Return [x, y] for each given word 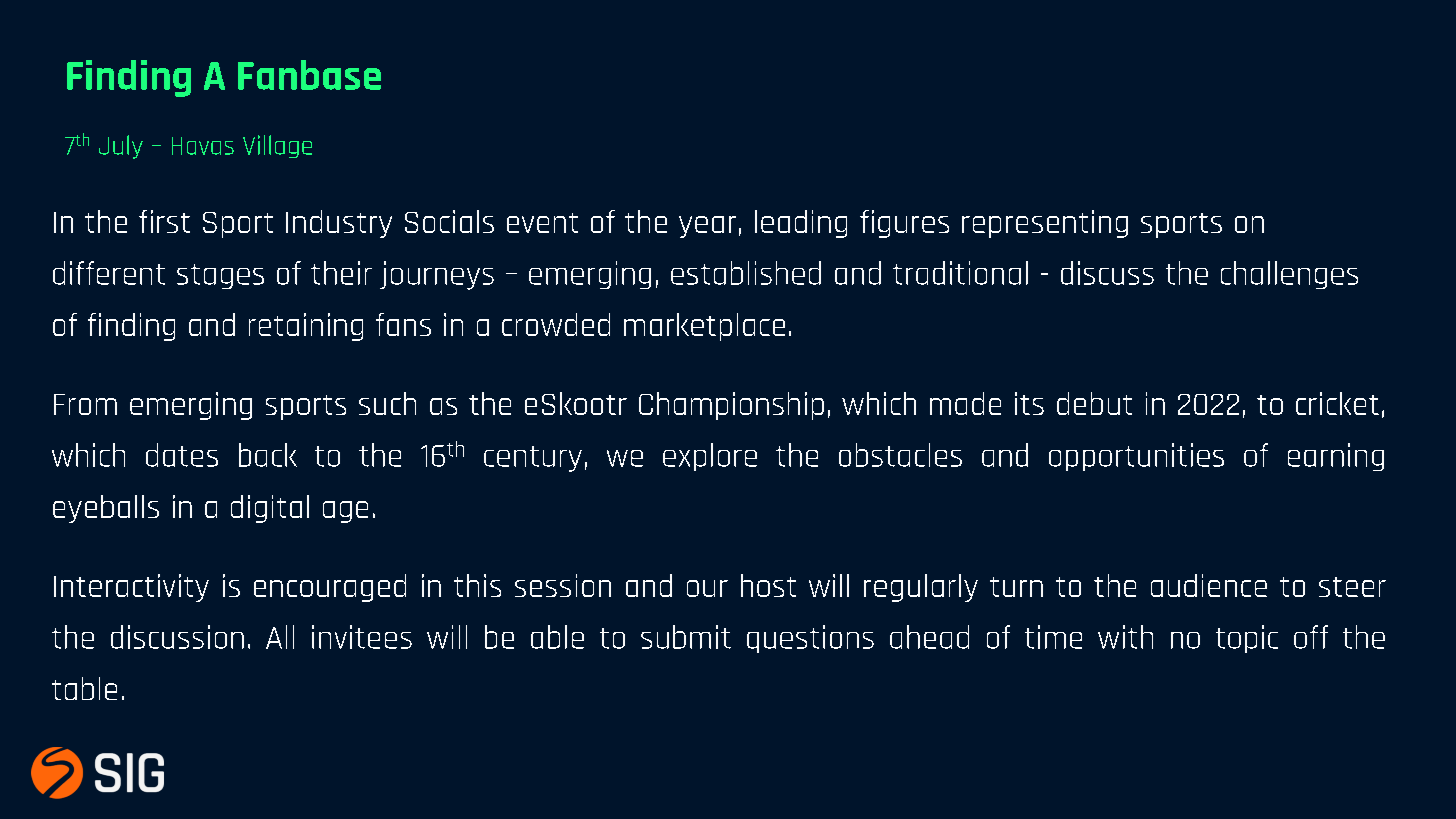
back [268, 455]
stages [220, 276]
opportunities [1136, 457]
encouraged [330, 588]
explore [710, 457]
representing [1045, 224]
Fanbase [309, 75]
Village [277, 146]
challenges [1289, 275]
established [746, 273]
